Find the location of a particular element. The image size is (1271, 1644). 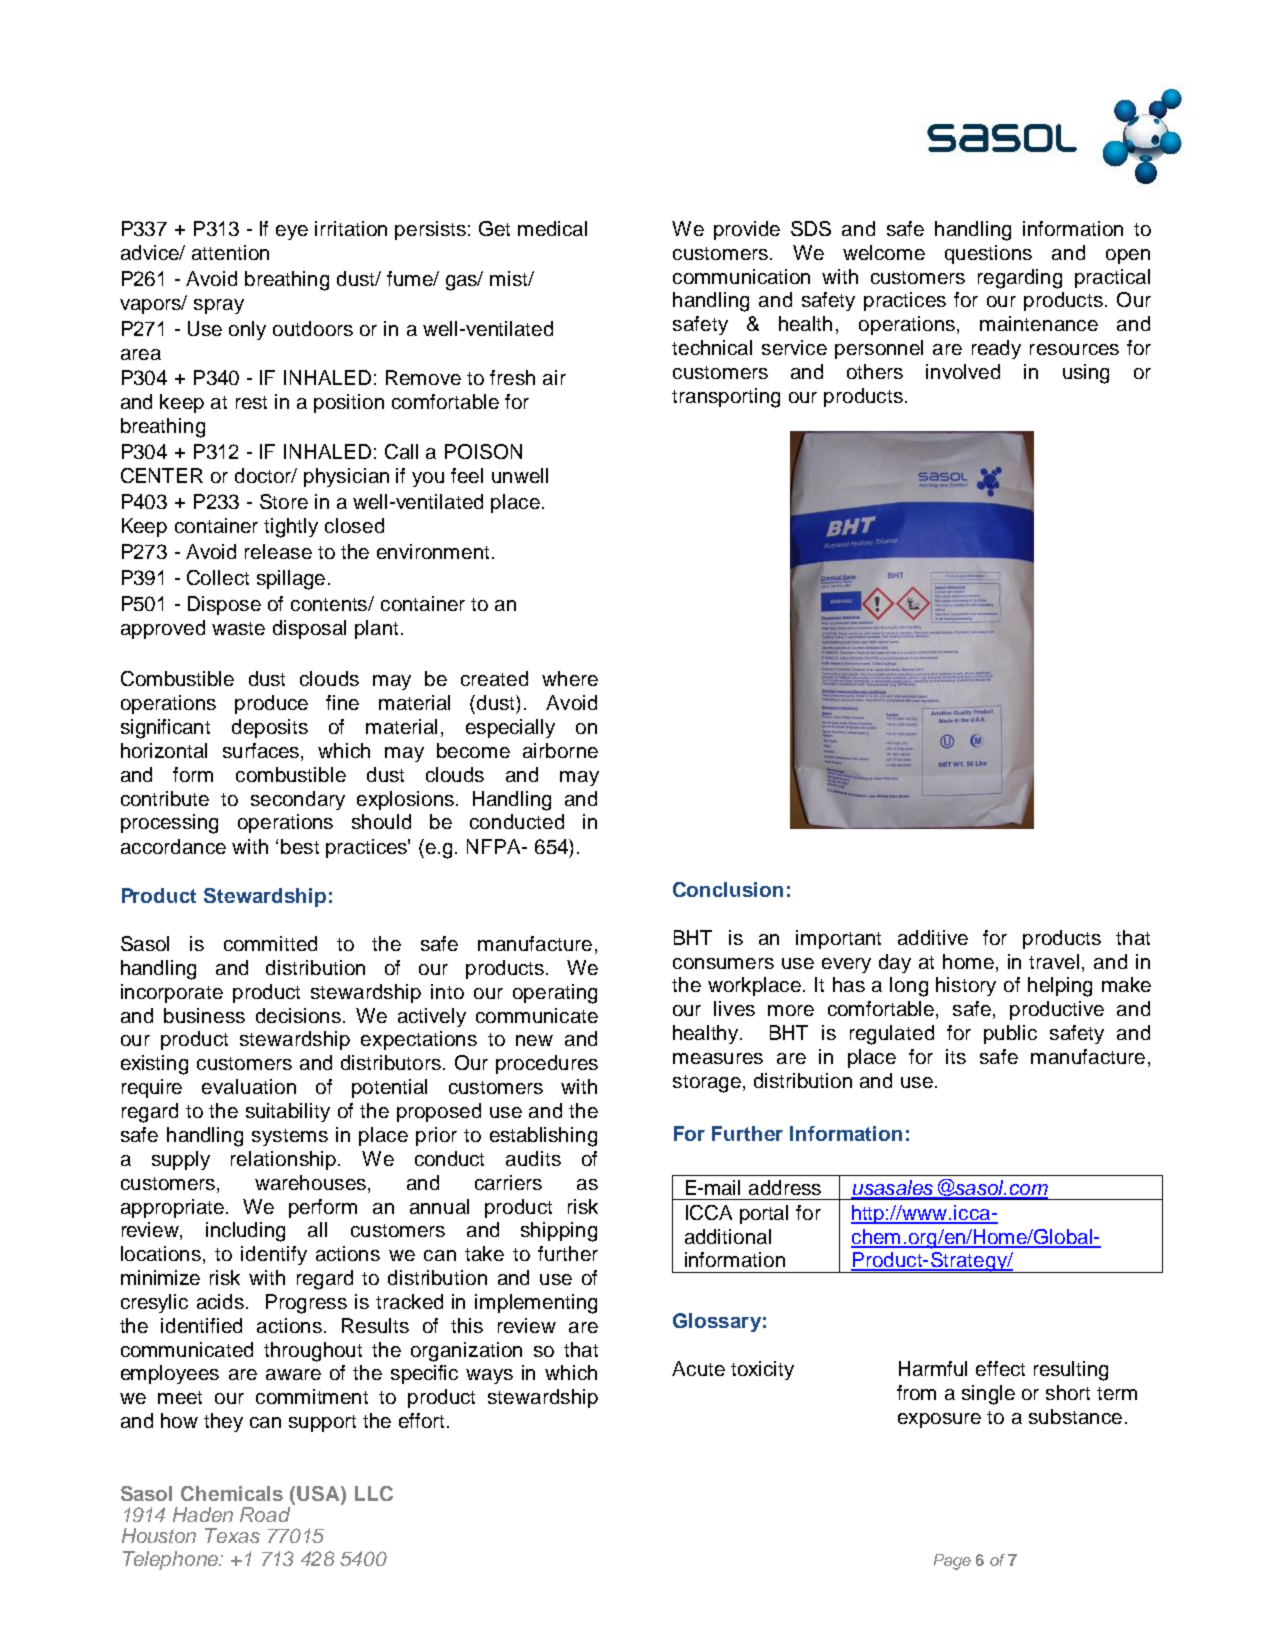

questions is located at coordinates (988, 254).
